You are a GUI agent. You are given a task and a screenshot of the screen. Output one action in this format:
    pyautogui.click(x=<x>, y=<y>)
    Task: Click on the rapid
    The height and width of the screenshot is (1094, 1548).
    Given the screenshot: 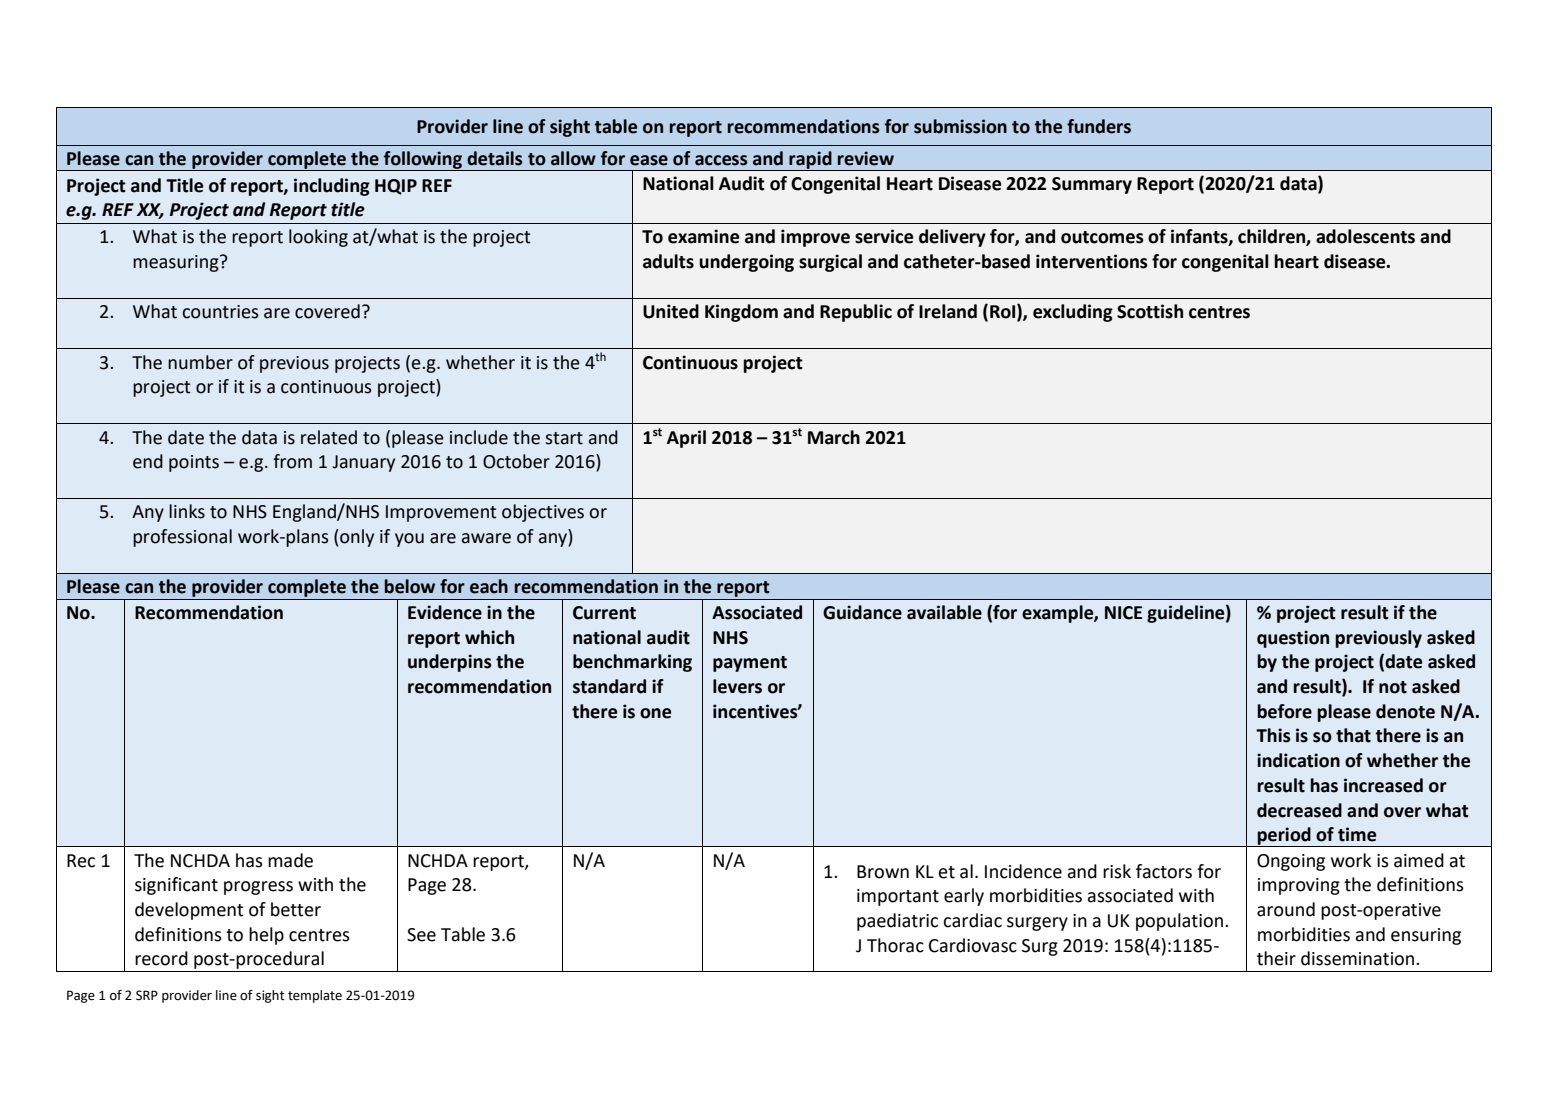 What is the action you would take?
    pyautogui.click(x=810, y=161)
